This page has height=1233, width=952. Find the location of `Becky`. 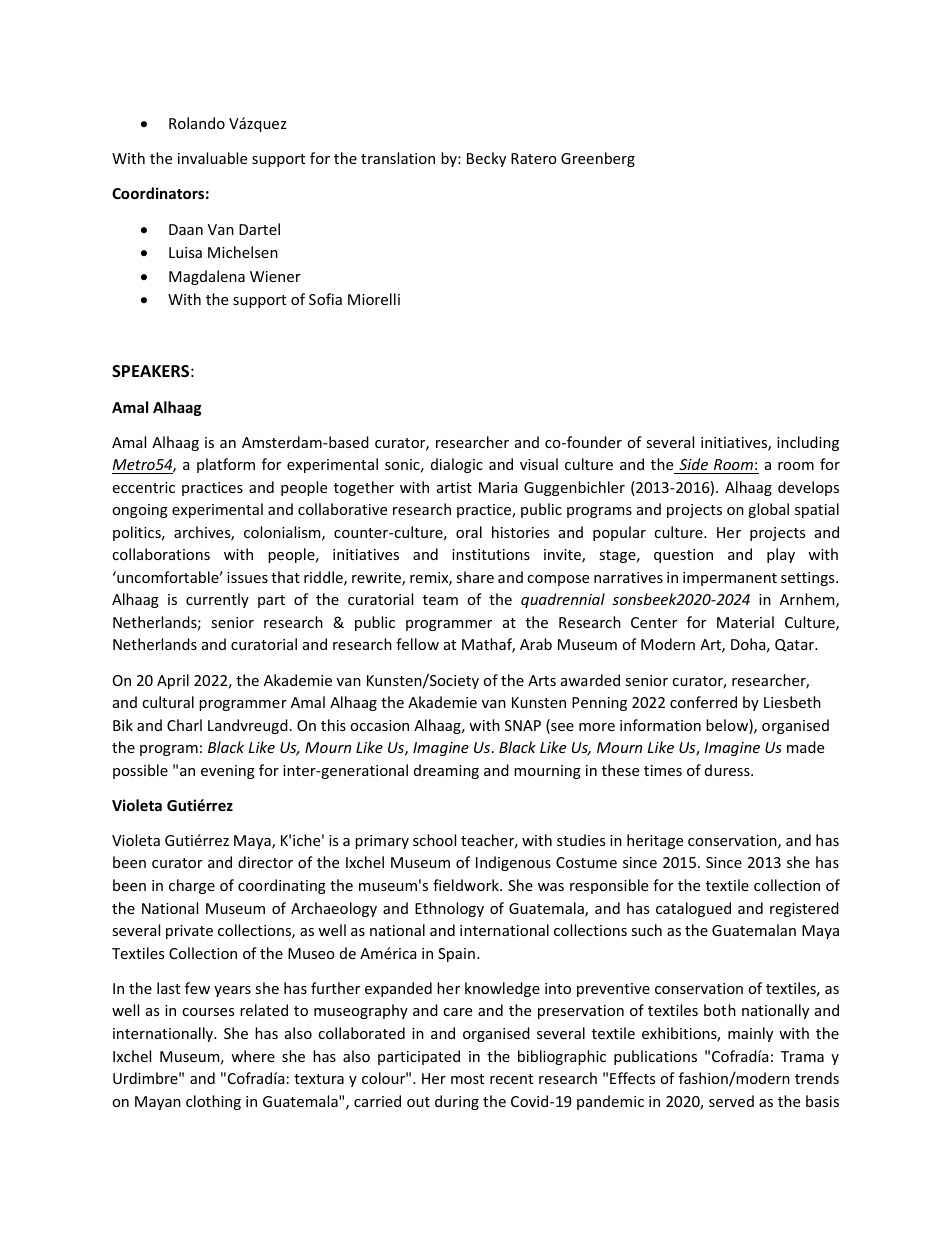

Becky is located at coordinates (486, 159).
